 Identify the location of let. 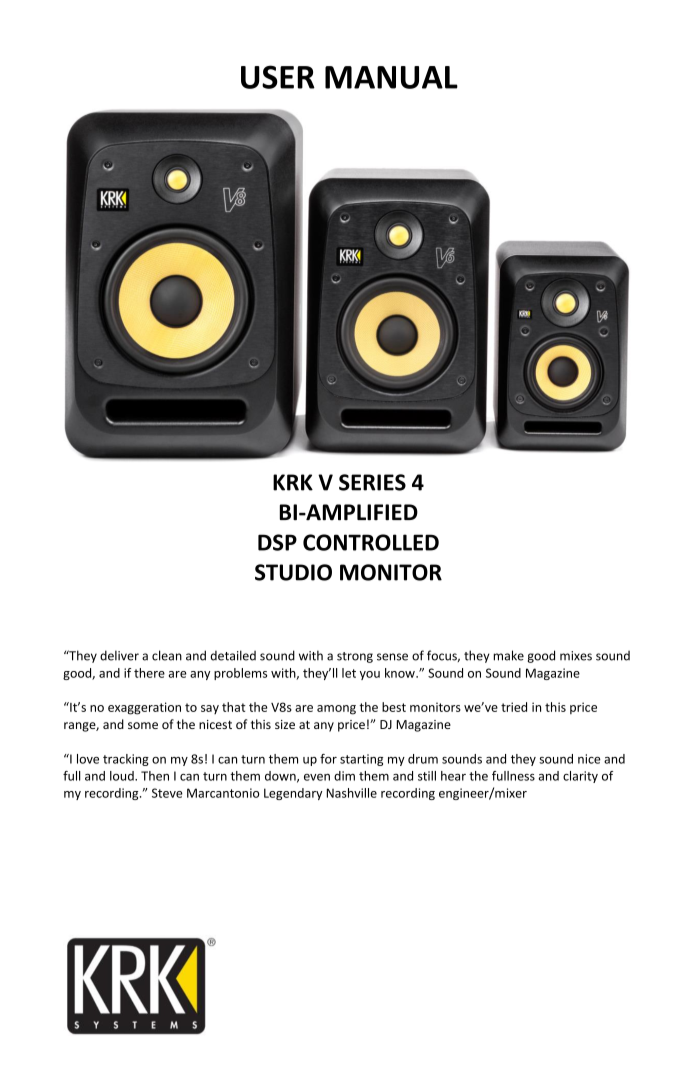
(349, 673).
